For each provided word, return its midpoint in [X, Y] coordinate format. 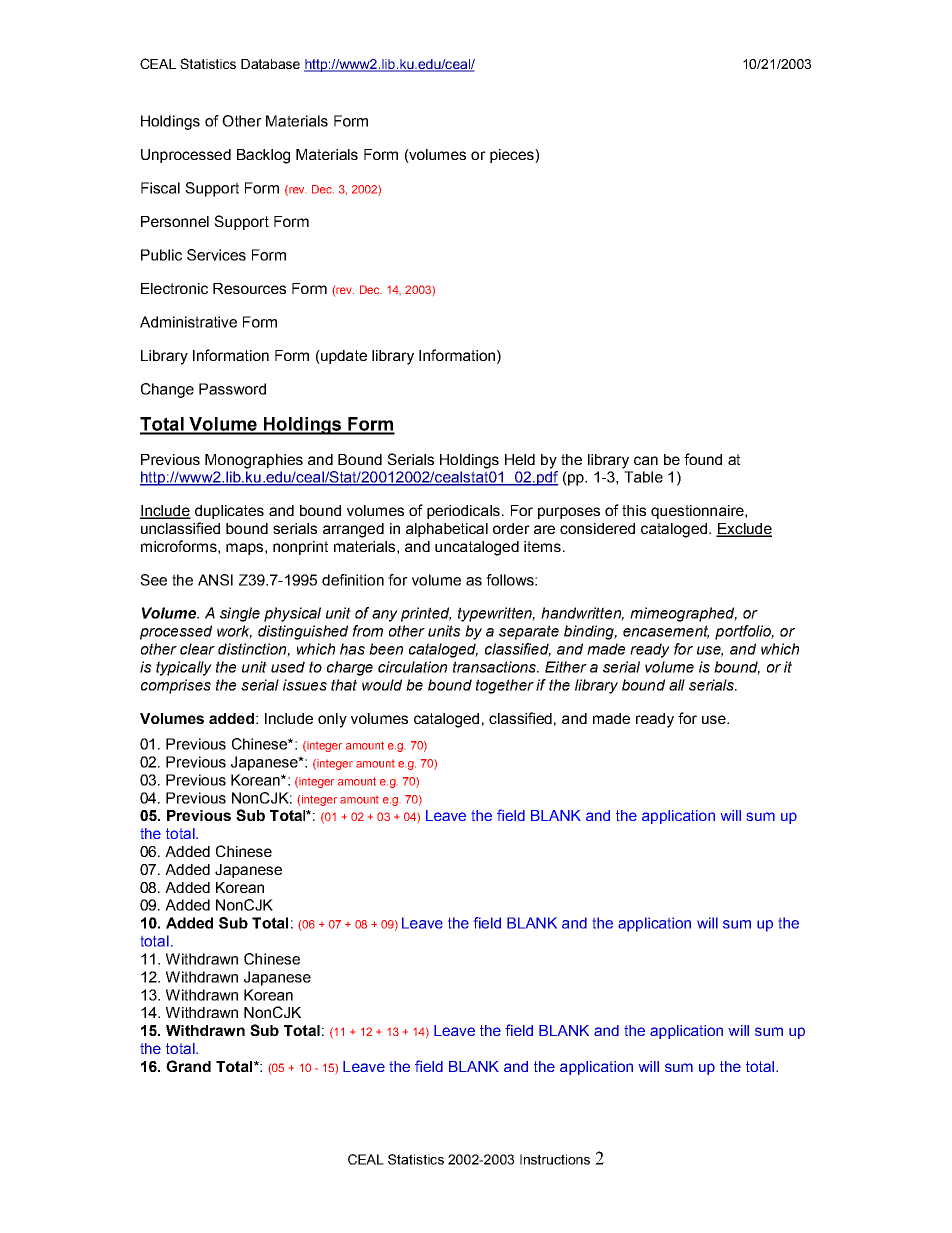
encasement [666, 632]
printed [426, 614]
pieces [513, 156]
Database [270, 64]
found [703, 459]
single [240, 614]
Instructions [555, 1159]
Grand [188, 1066]
